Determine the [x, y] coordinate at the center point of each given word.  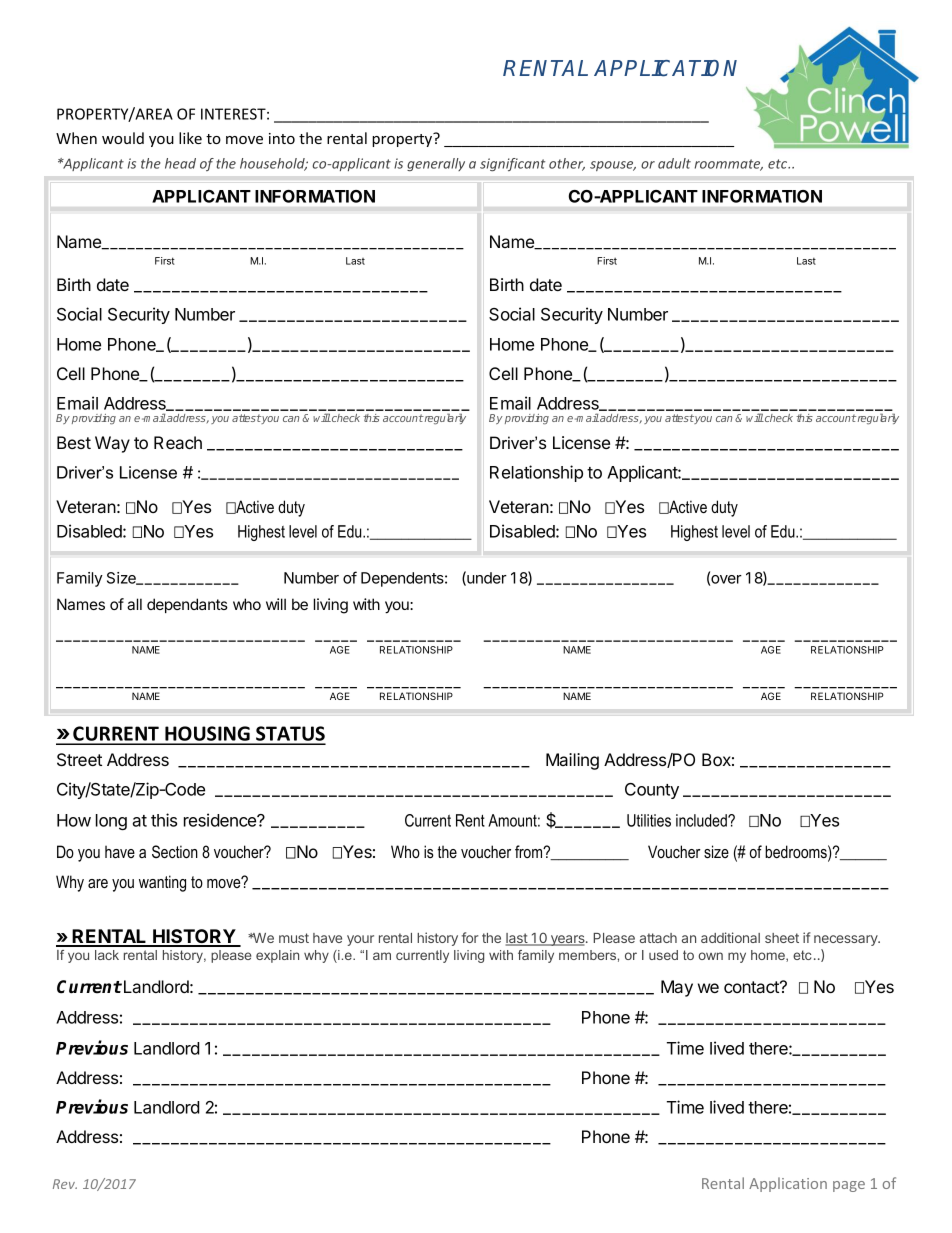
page [849, 1186]
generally [436, 164]
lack [107, 955]
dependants [187, 605]
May [677, 988]
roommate [729, 165]
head [180, 163]
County [652, 791]
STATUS [290, 735]
